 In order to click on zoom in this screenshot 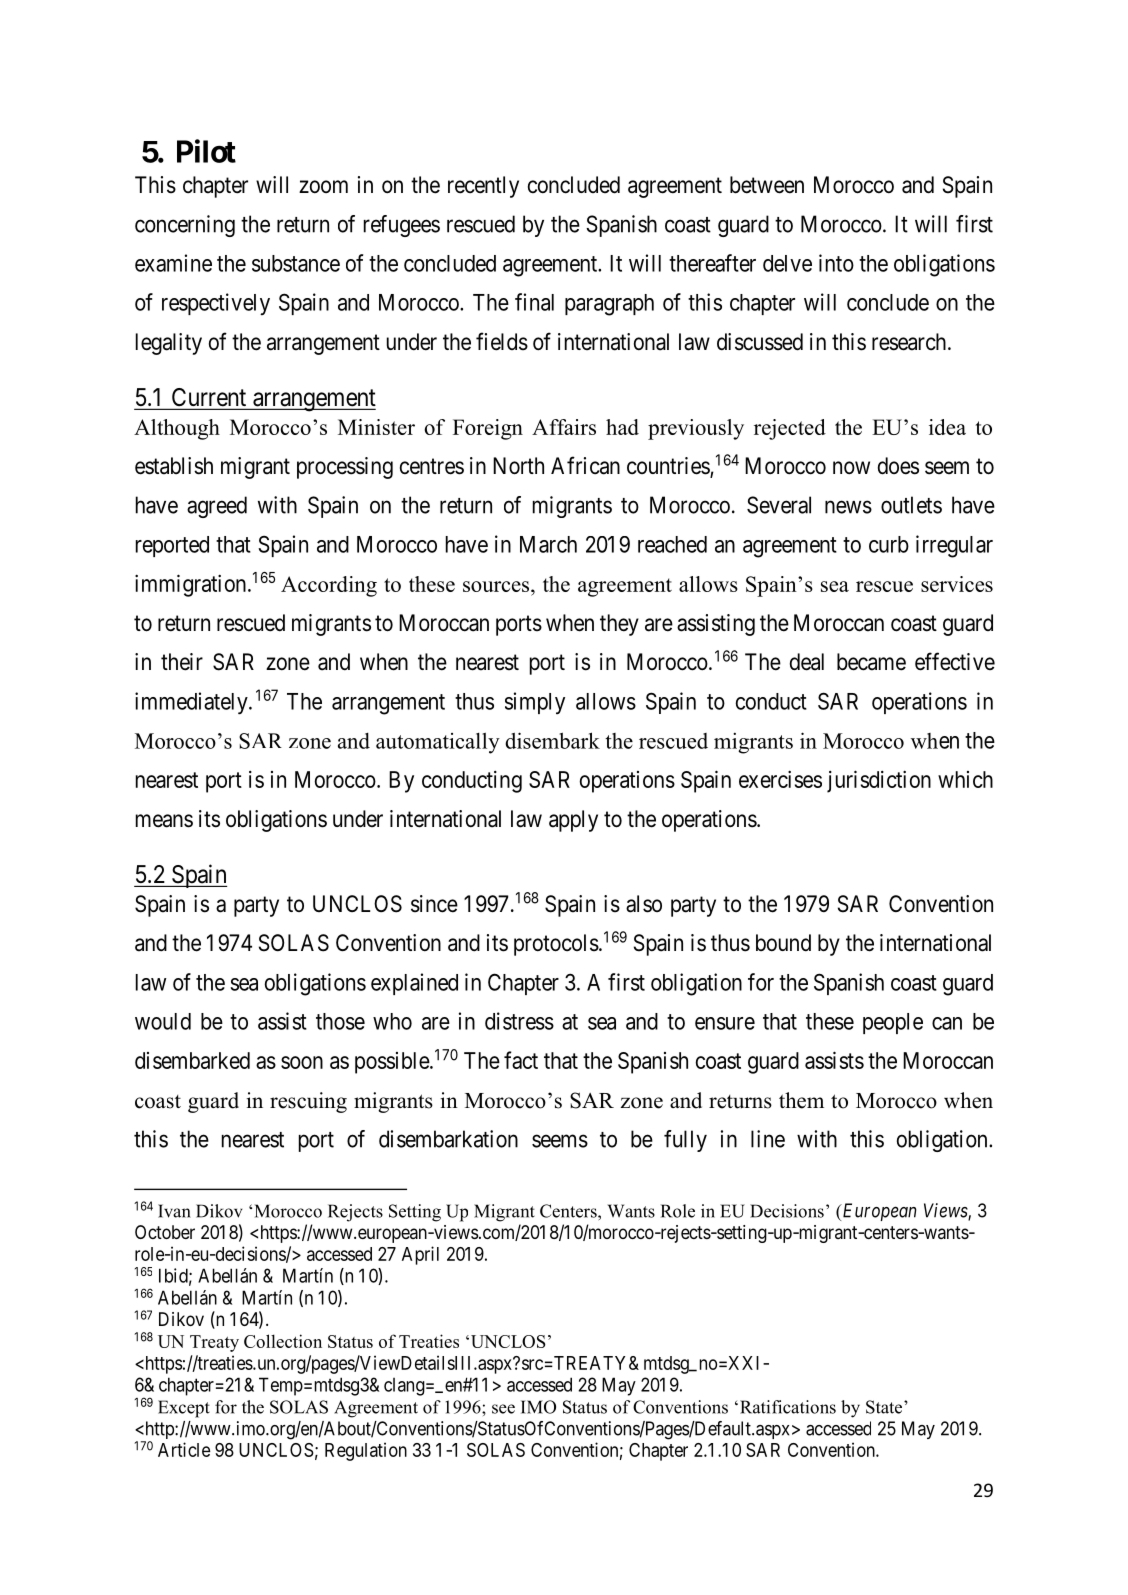, I will do `click(323, 186)`.
